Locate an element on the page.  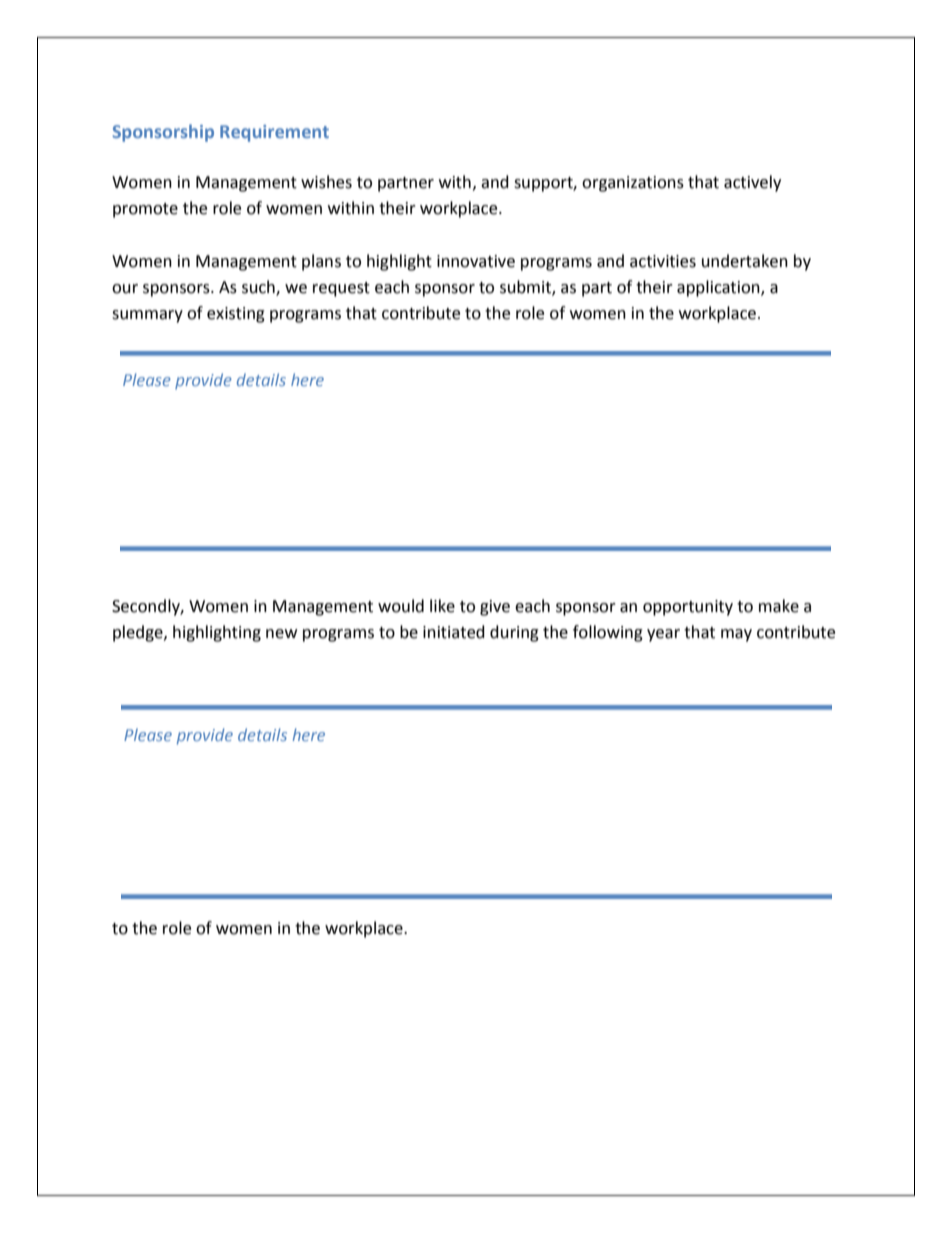
opportunity is located at coordinates (688, 608).
